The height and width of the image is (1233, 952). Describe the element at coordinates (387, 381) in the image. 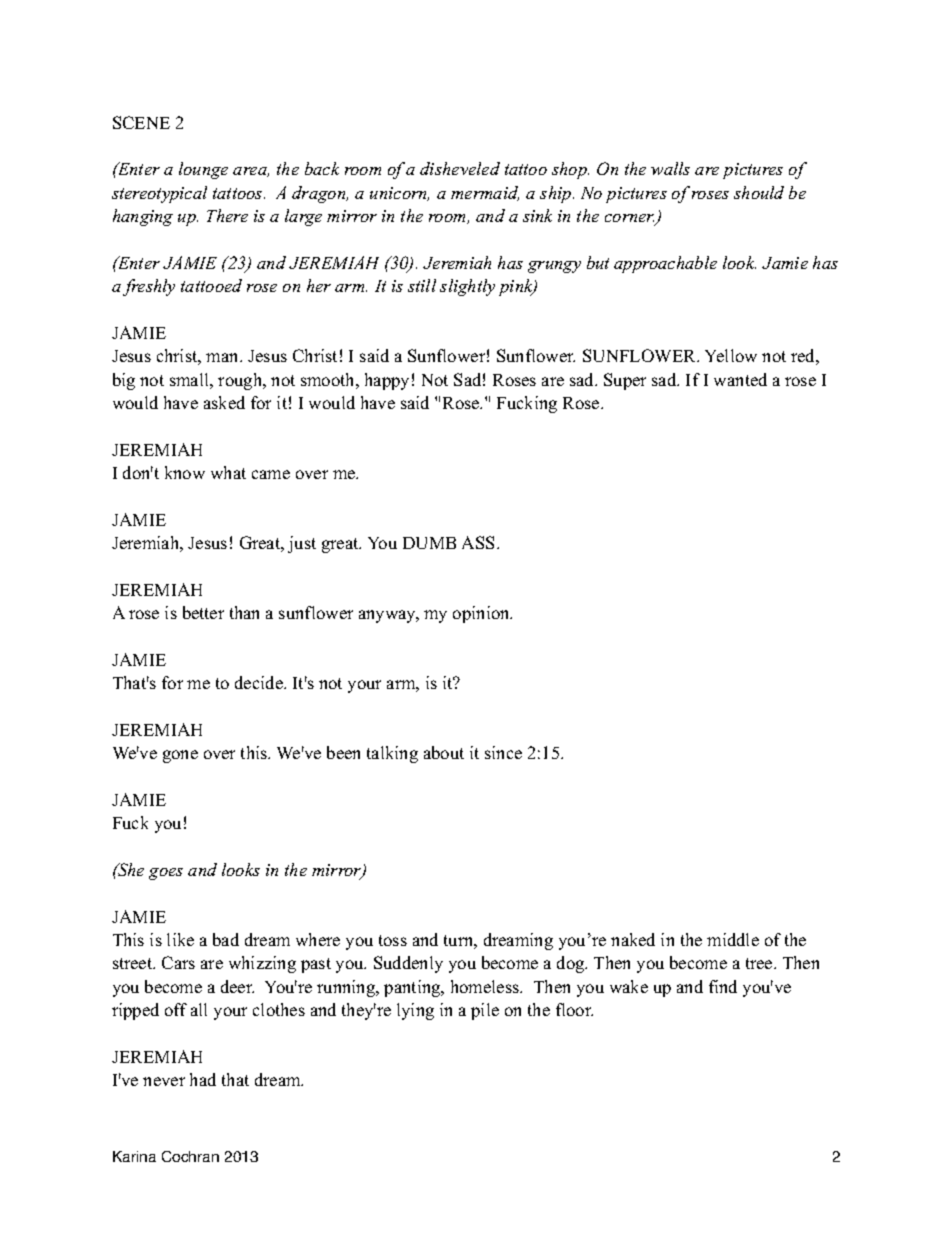

I see `happy` at that location.
